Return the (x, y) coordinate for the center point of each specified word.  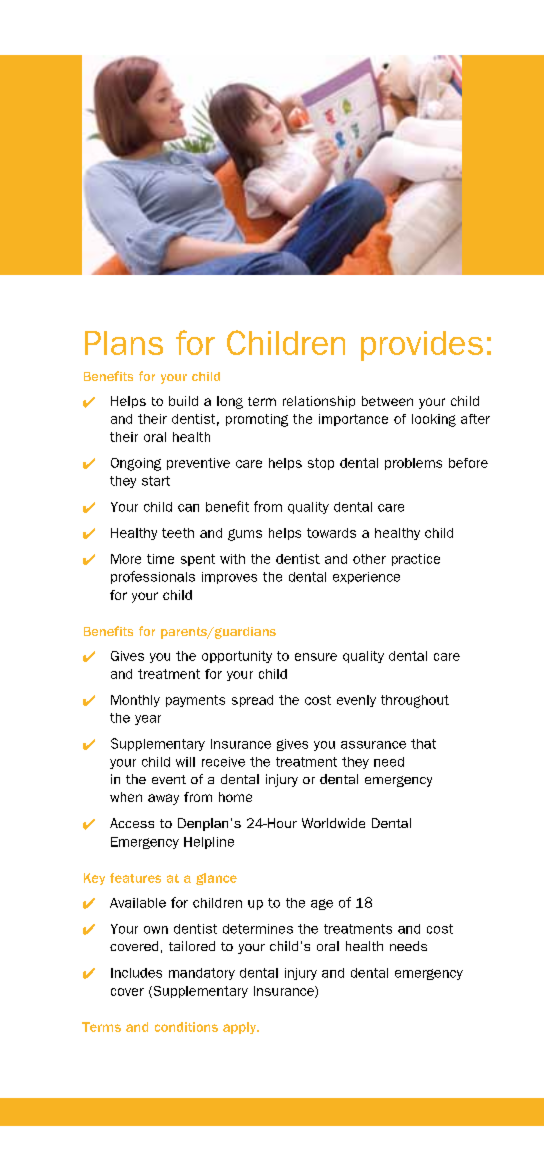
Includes (136, 973)
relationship (319, 402)
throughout (415, 701)
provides (422, 346)
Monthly (135, 701)
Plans (124, 343)
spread (252, 701)
